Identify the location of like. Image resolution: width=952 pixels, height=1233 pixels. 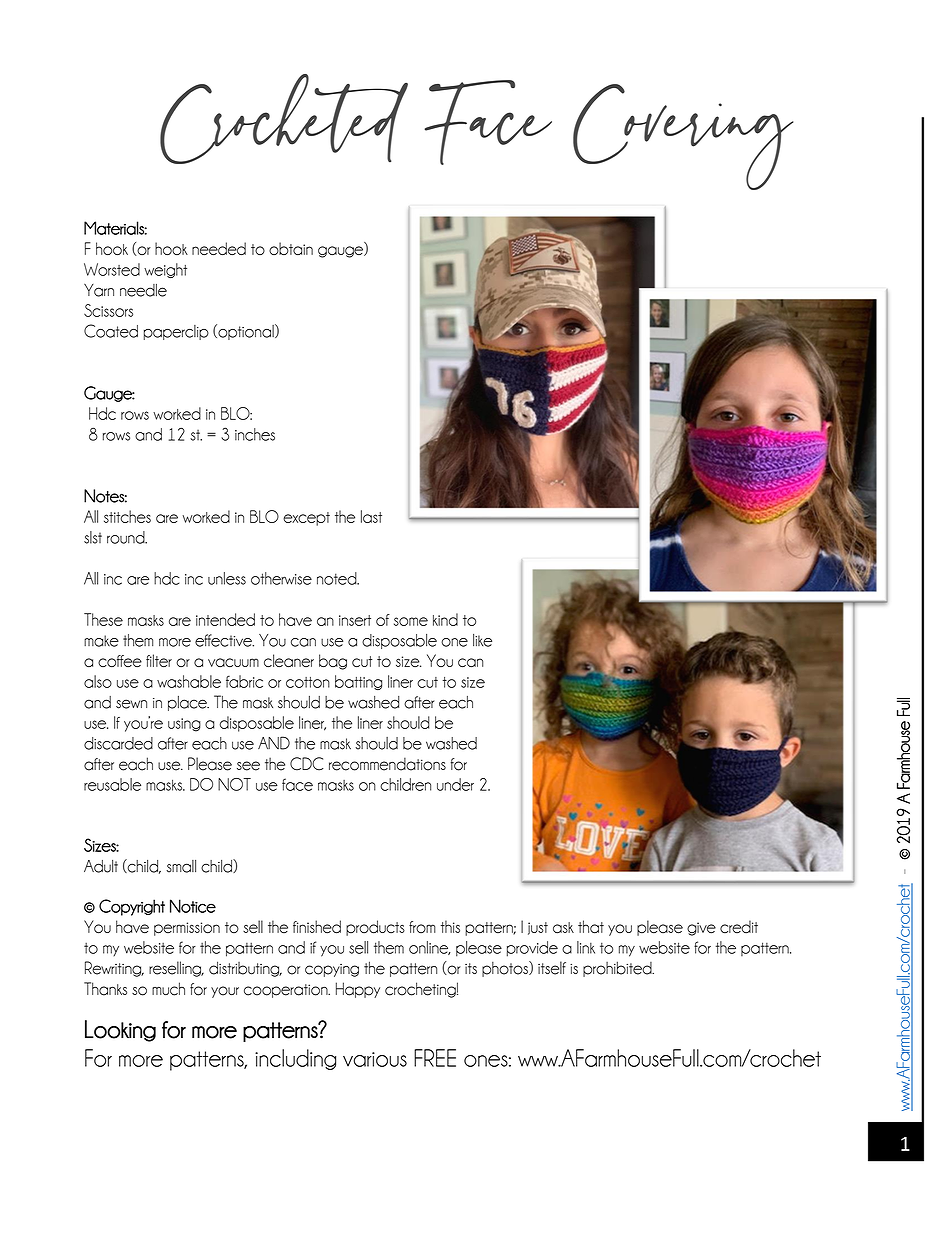
(482, 640).
